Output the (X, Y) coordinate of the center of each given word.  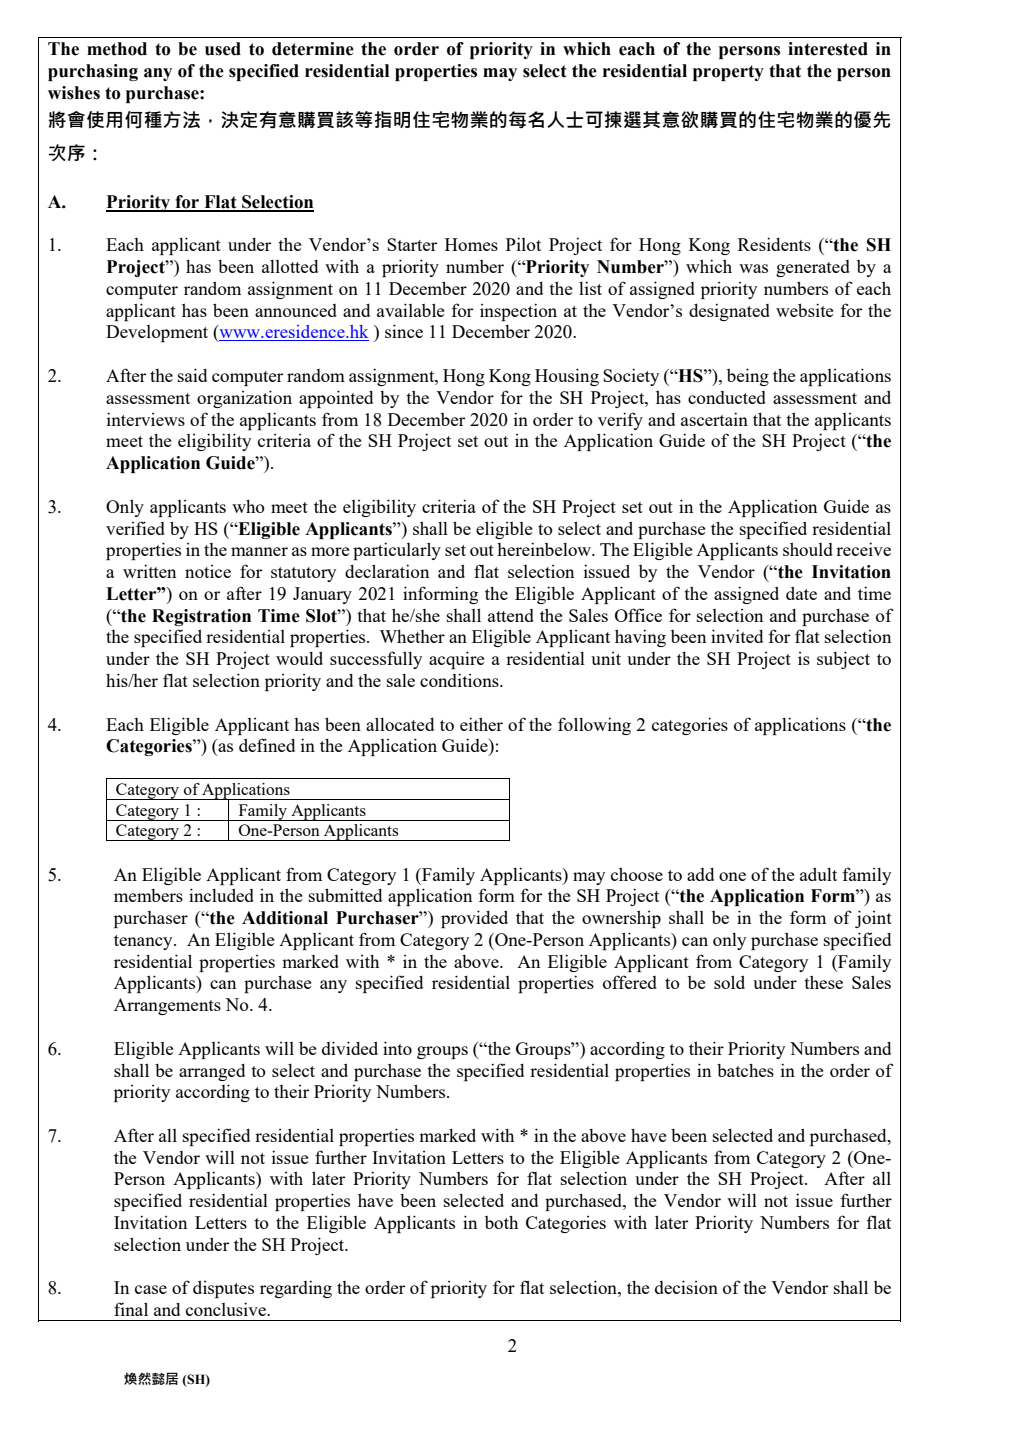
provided (474, 919)
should (808, 549)
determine (313, 49)
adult (818, 874)
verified (135, 528)
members (148, 895)
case (151, 1289)
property (728, 73)
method (117, 49)
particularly (397, 551)
